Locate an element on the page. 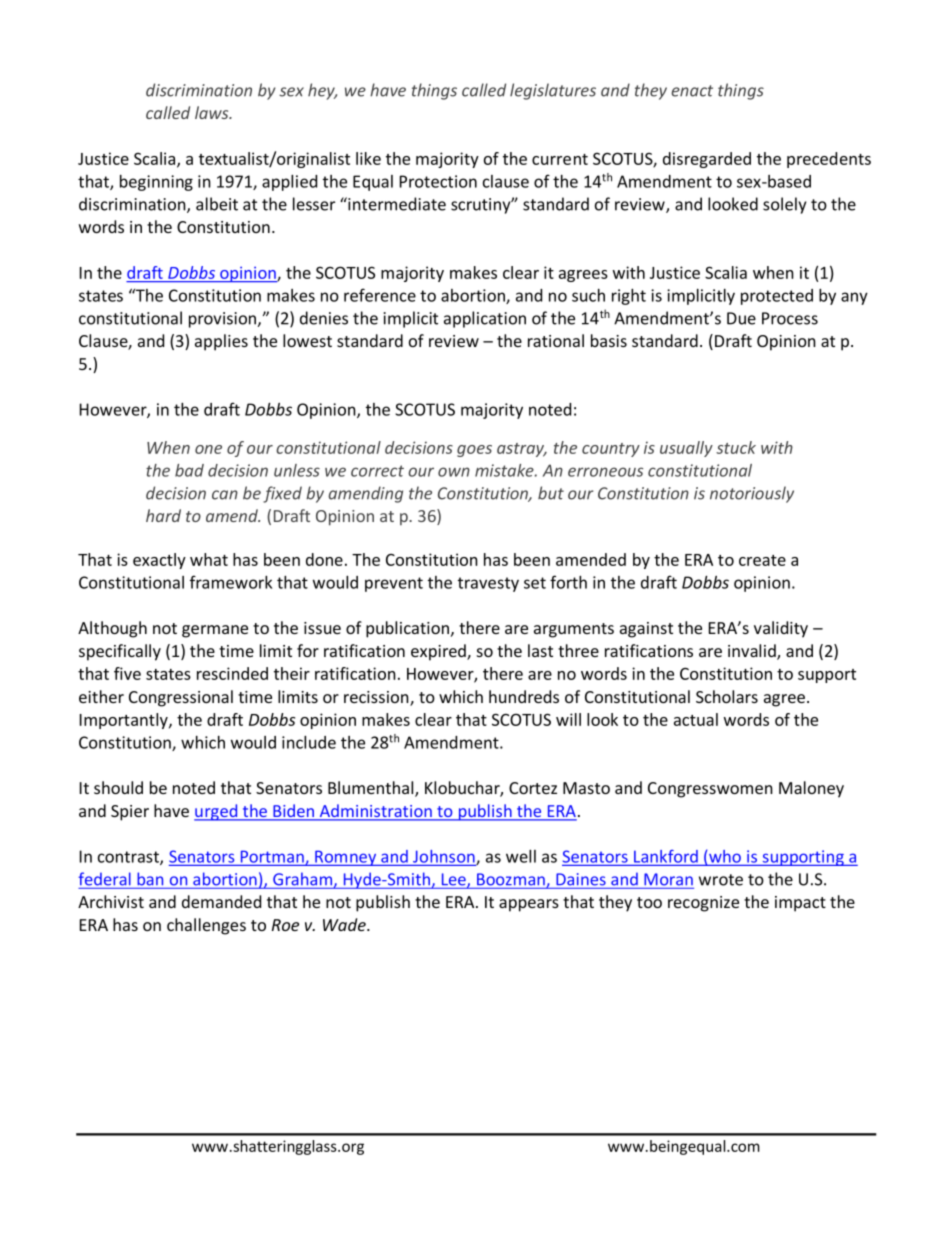 The height and width of the document is (1233, 952). Scholars is located at coordinates (727, 696).
